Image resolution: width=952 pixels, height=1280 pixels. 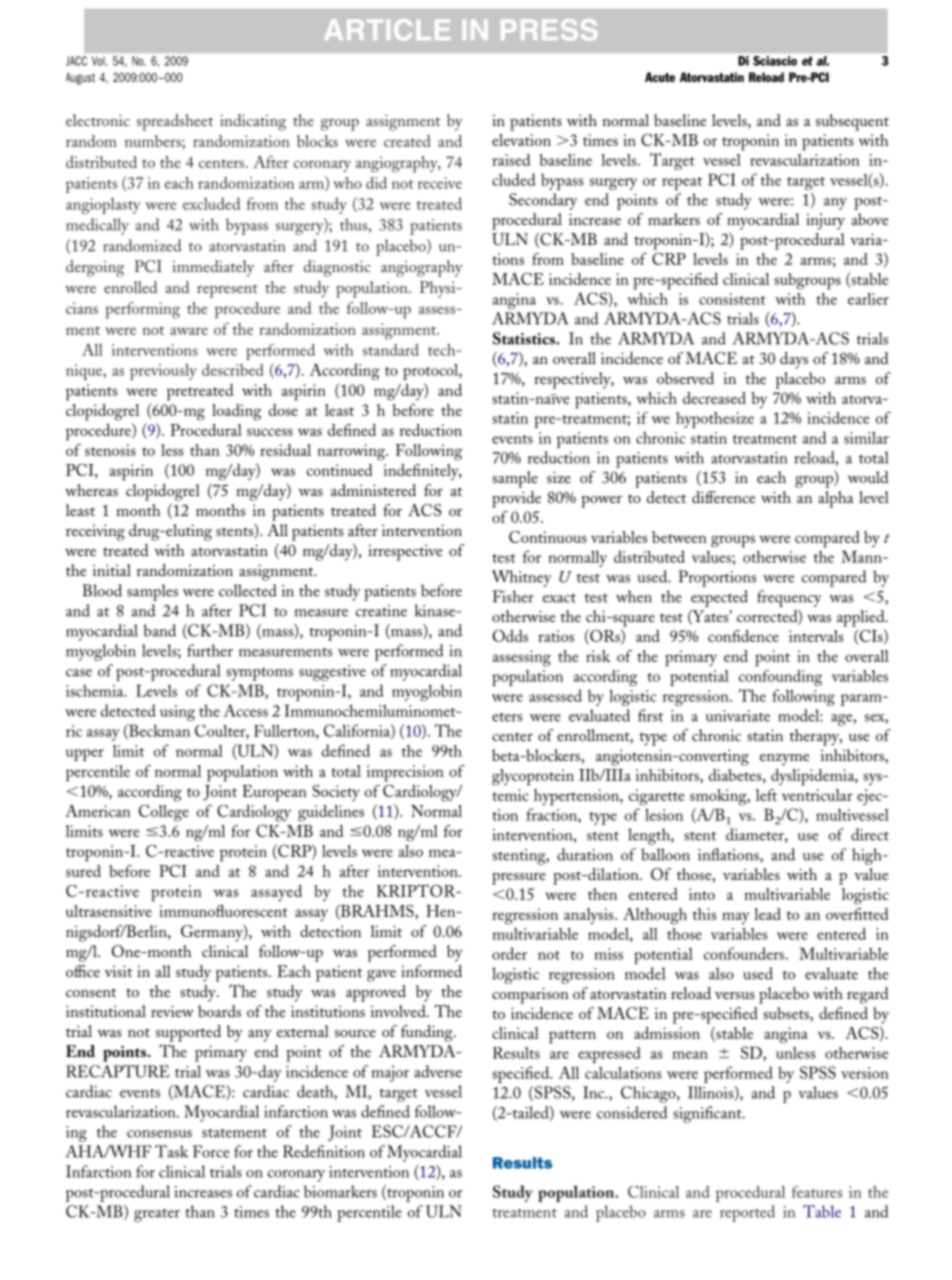 What do you see at coordinates (525, 338) in the screenshot?
I see `Statistics` at bounding box center [525, 338].
